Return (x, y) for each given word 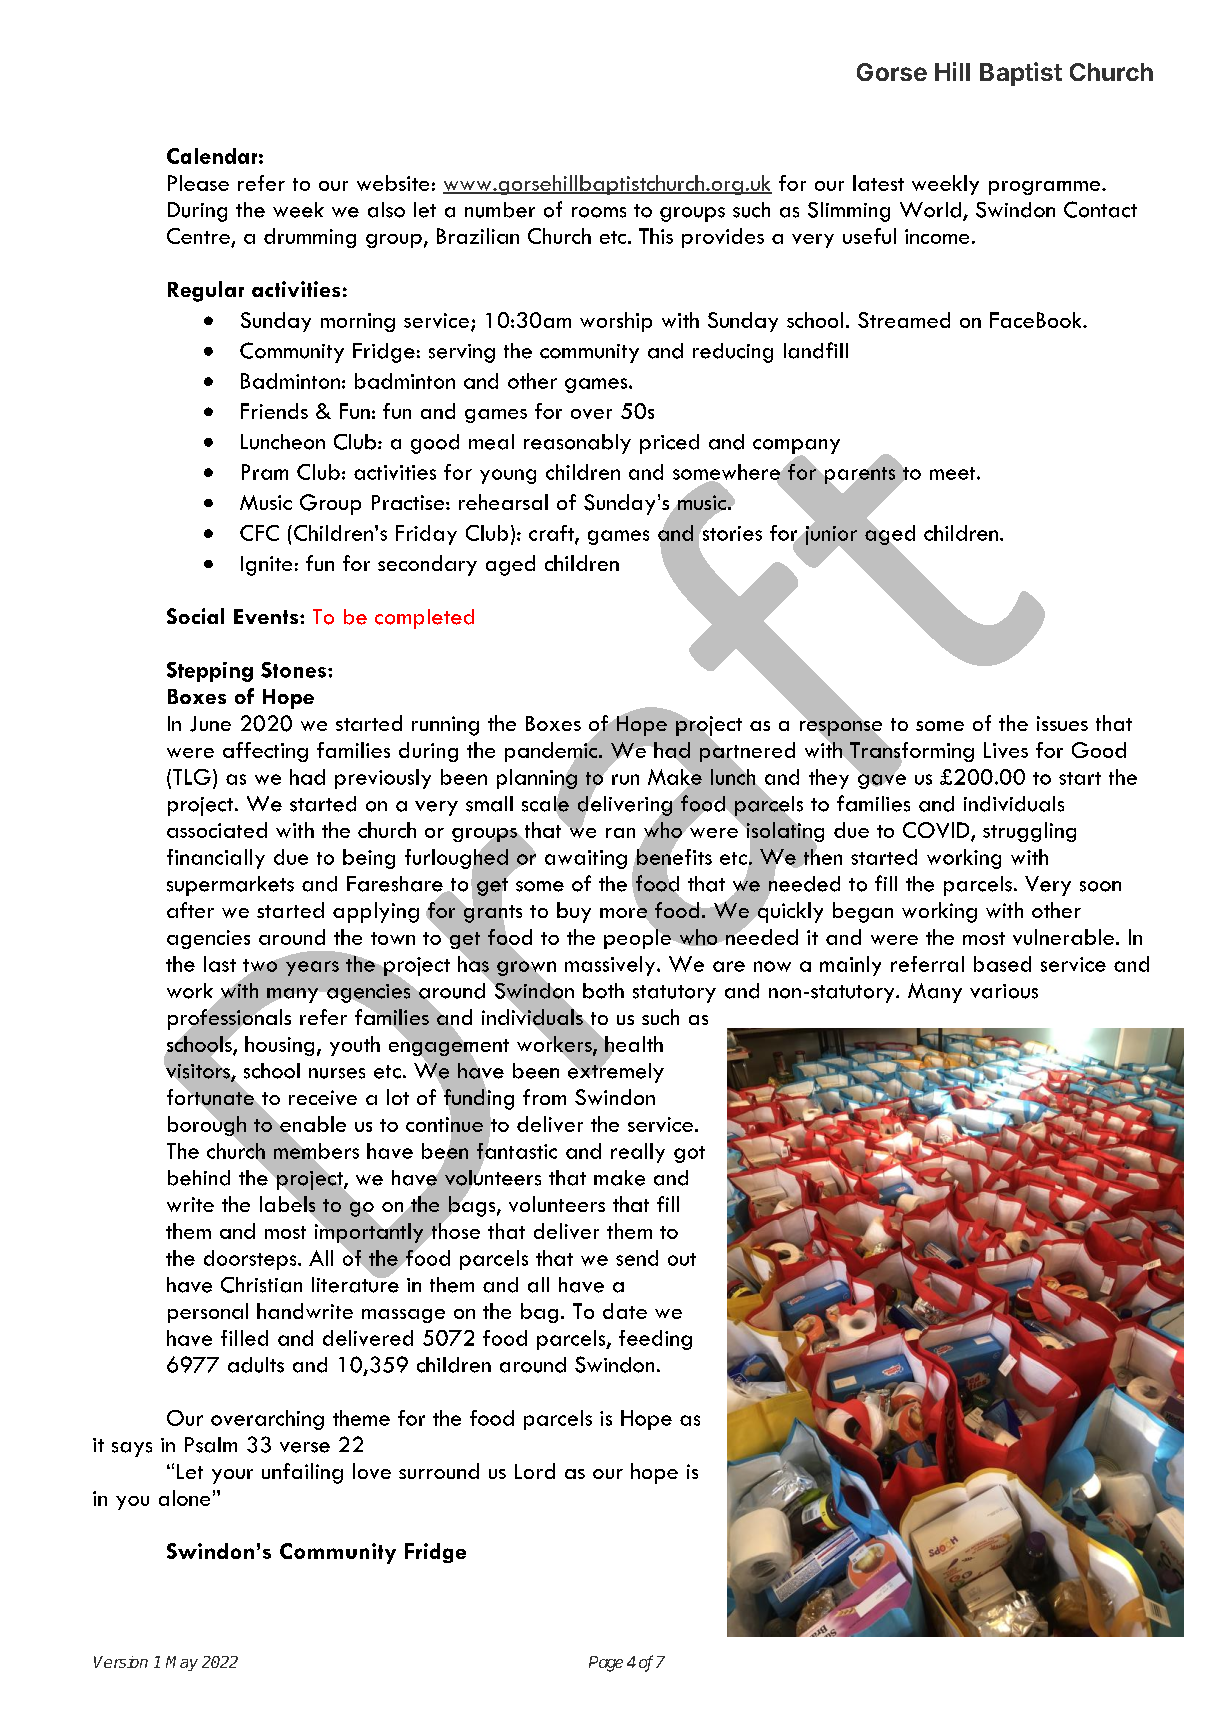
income (937, 236)
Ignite (266, 566)
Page (606, 1664)
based (1002, 964)
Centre (199, 237)
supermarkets (230, 886)
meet (954, 473)
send (637, 1258)
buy (574, 912)
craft (552, 534)
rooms (599, 212)
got (689, 1154)
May (182, 1663)
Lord (535, 1471)
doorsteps (251, 1260)
